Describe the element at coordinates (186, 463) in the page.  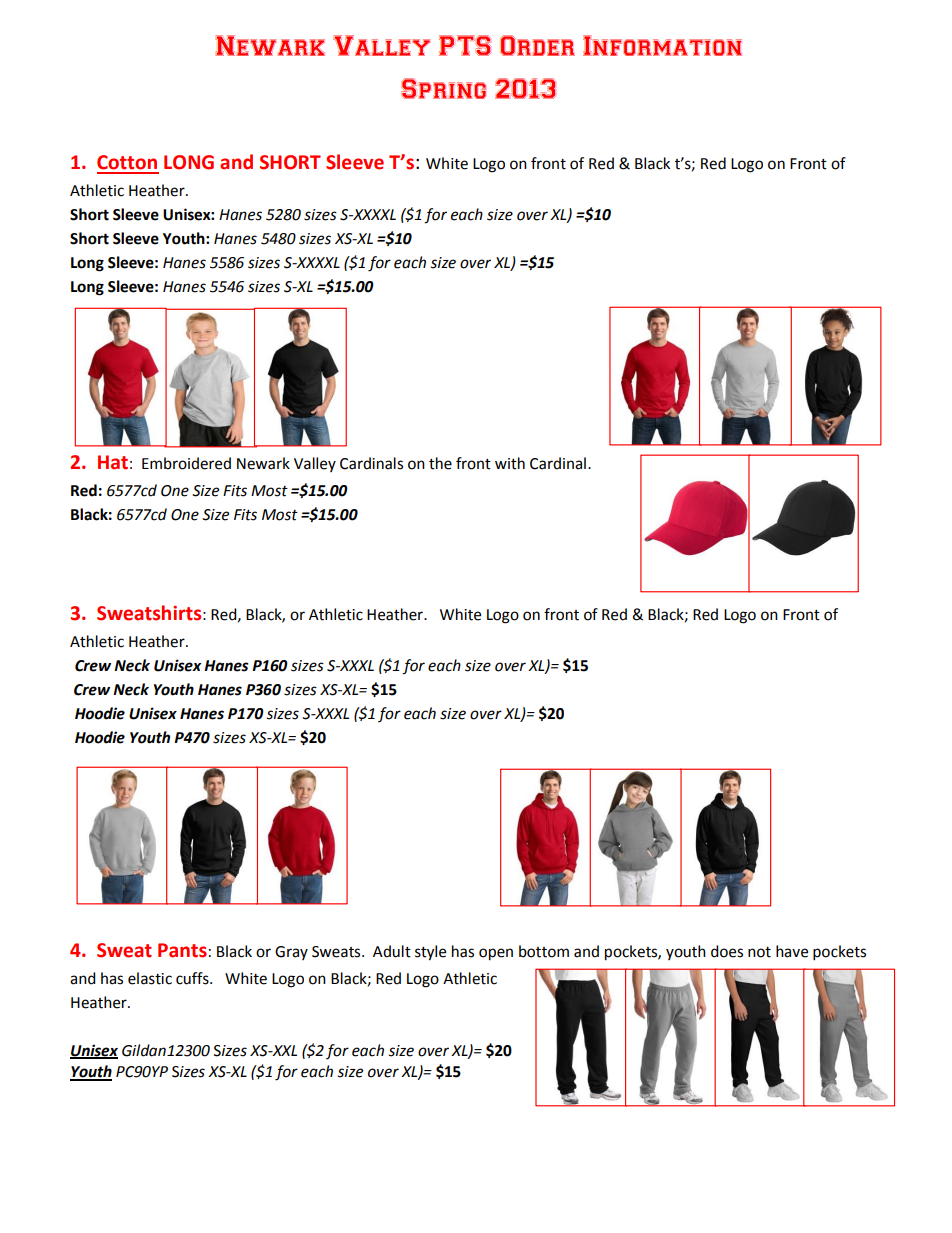
I see `Embroidered` at that location.
